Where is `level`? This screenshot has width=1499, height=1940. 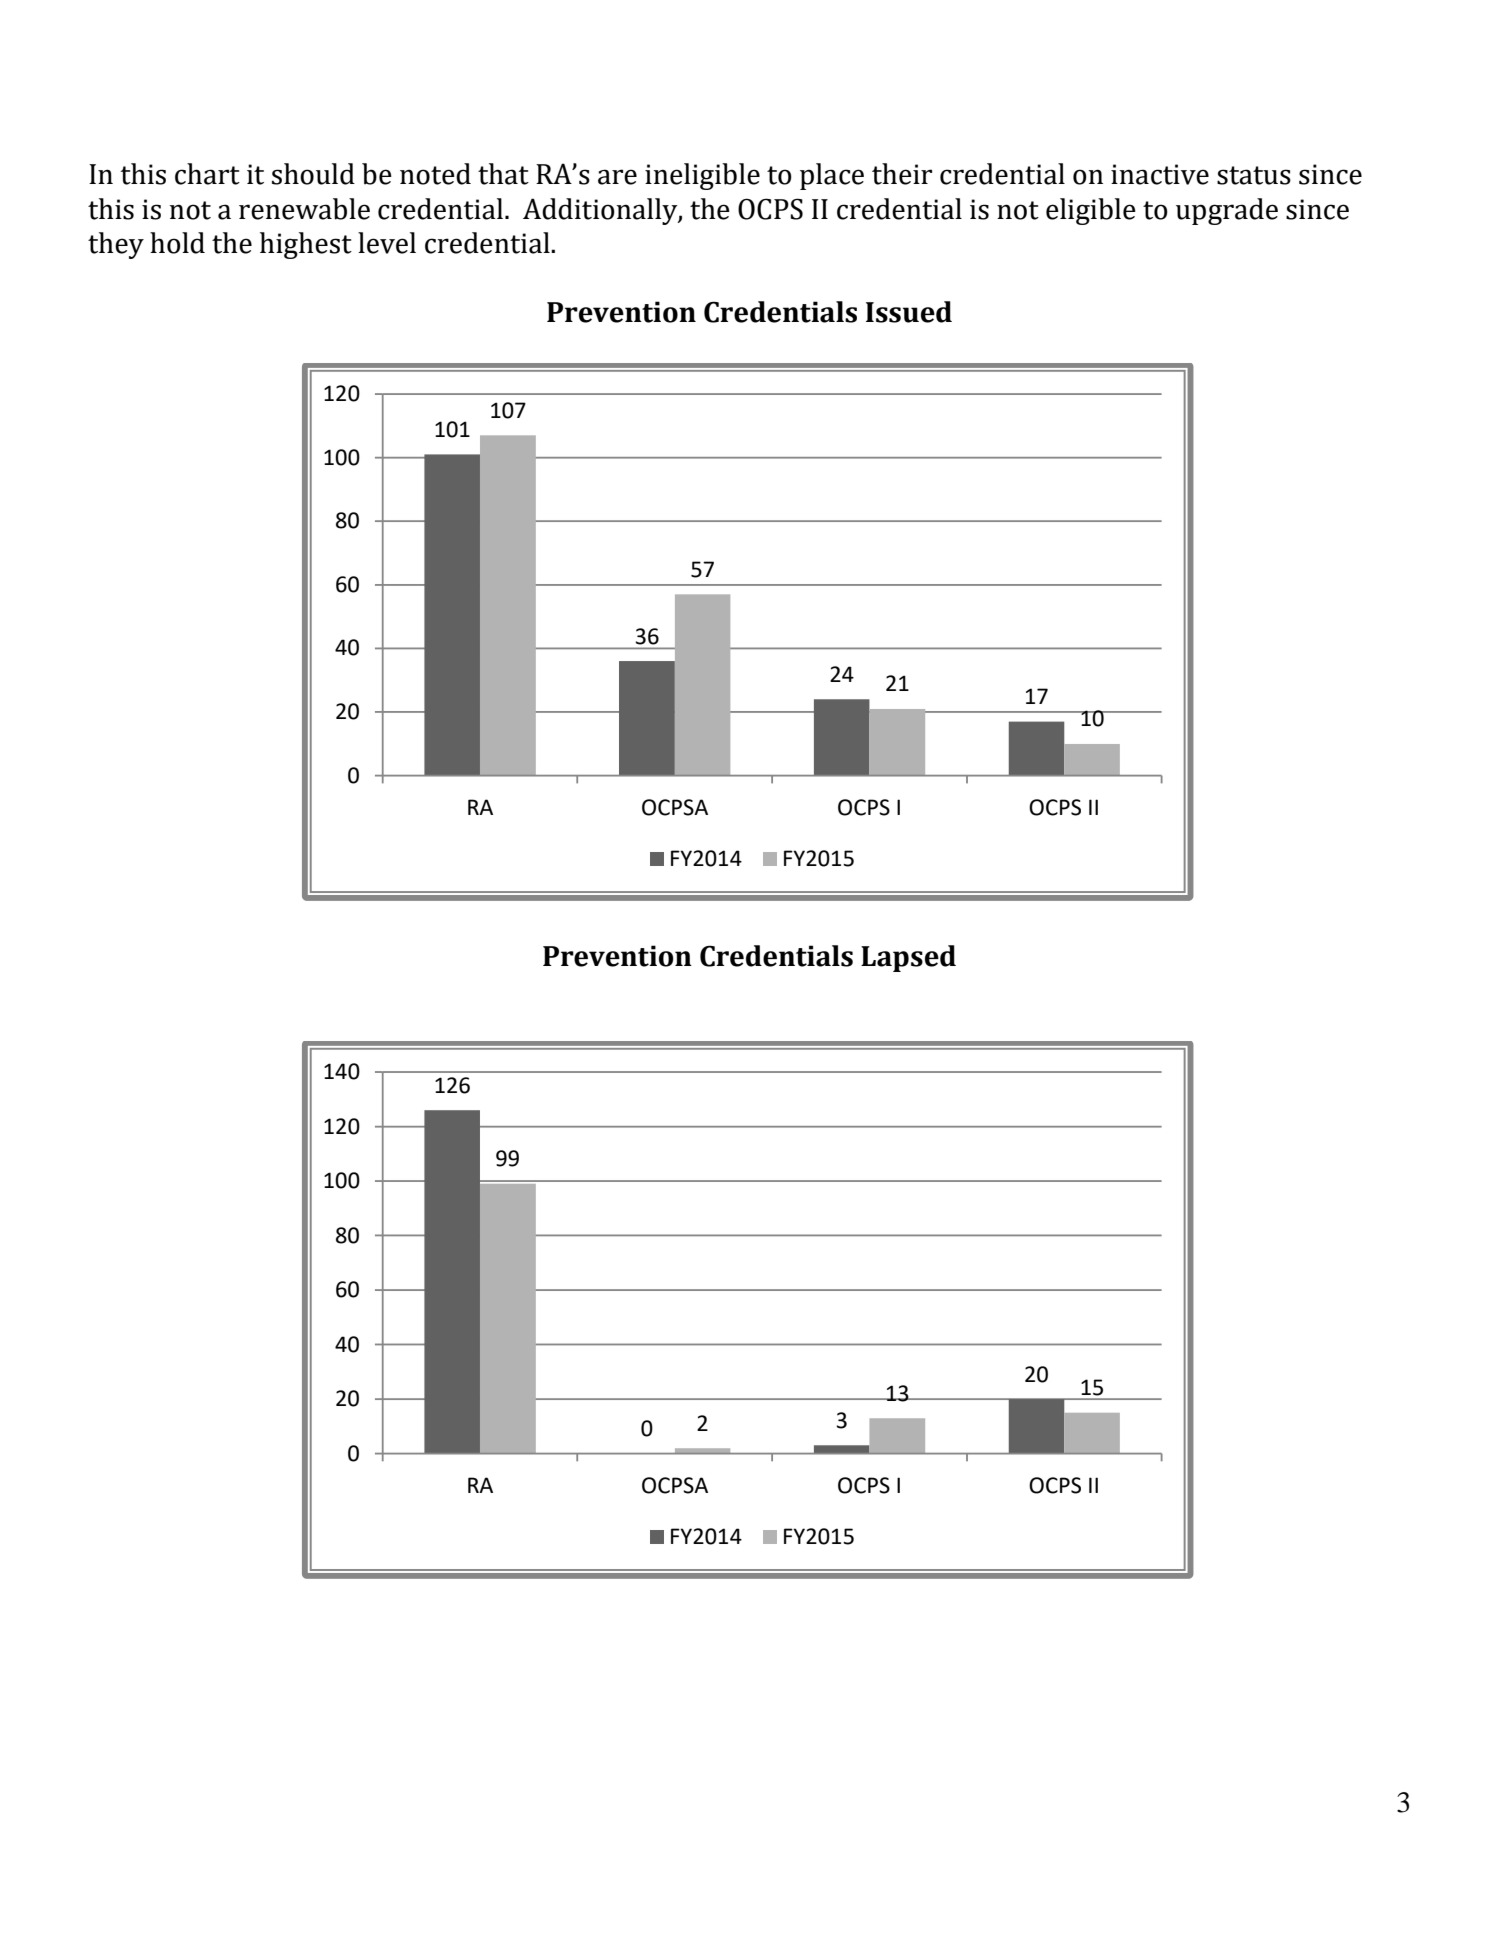
level is located at coordinates (387, 243).
